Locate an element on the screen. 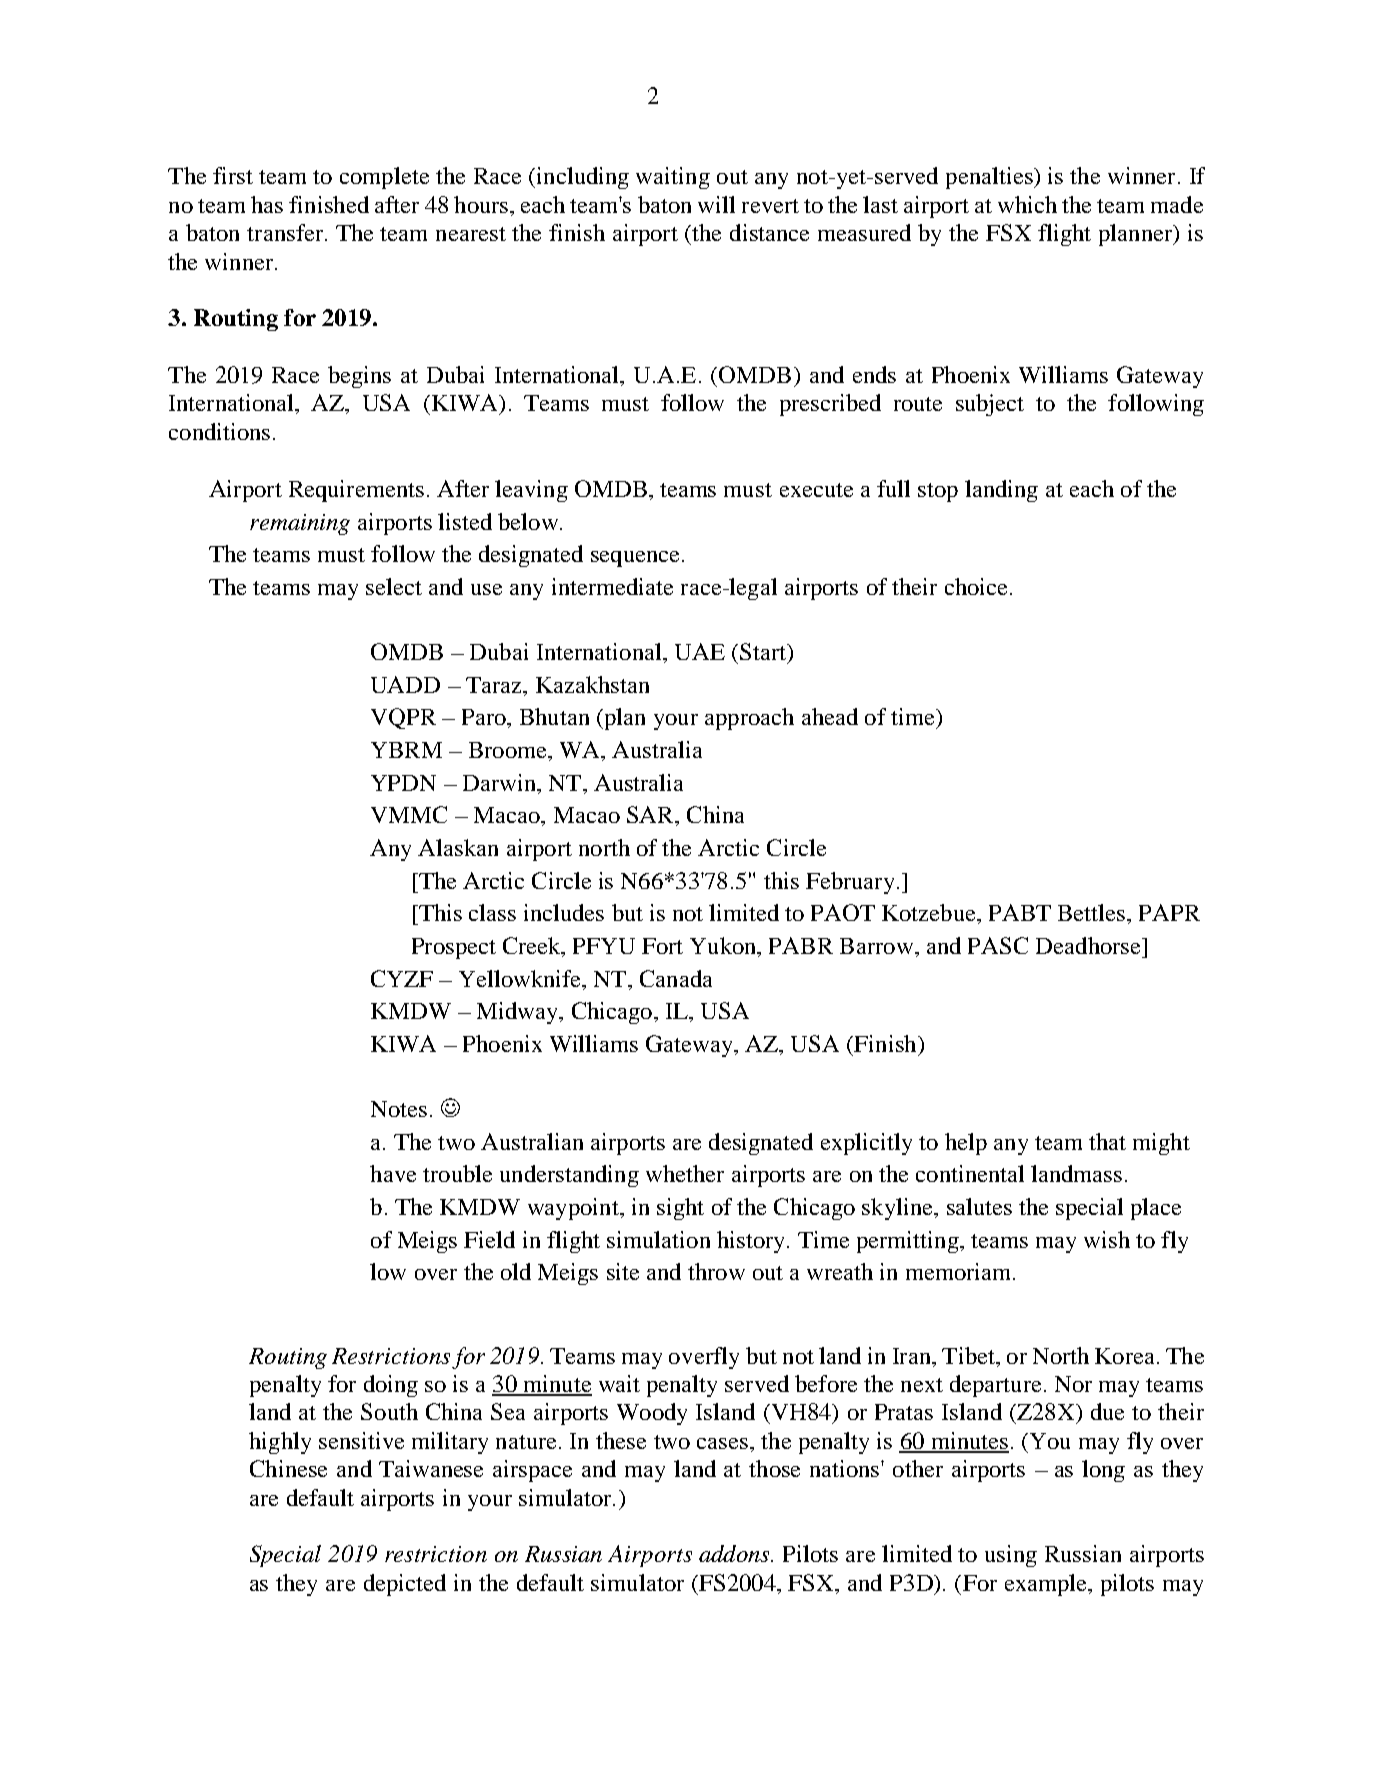 Image resolution: width=1373 pixels, height=1777 pixels. choice is located at coordinates (976, 586).
